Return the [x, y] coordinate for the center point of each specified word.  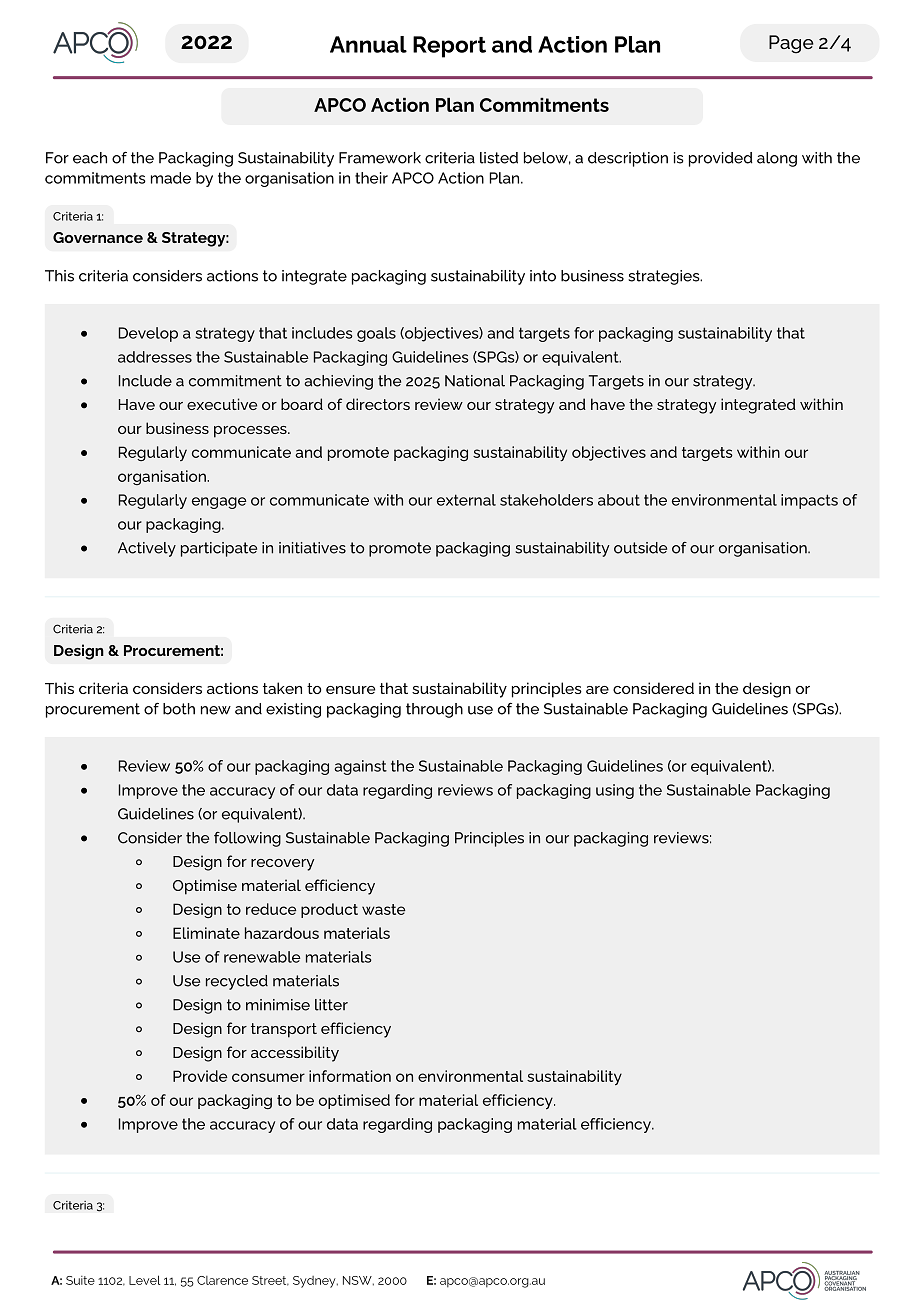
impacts [809, 501]
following [247, 839]
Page [791, 44]
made [171, 178]
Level [145, 1280]
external [466, 500]
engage [219, 503]
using [615, 791]
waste [384, 909]
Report [449, 47]
